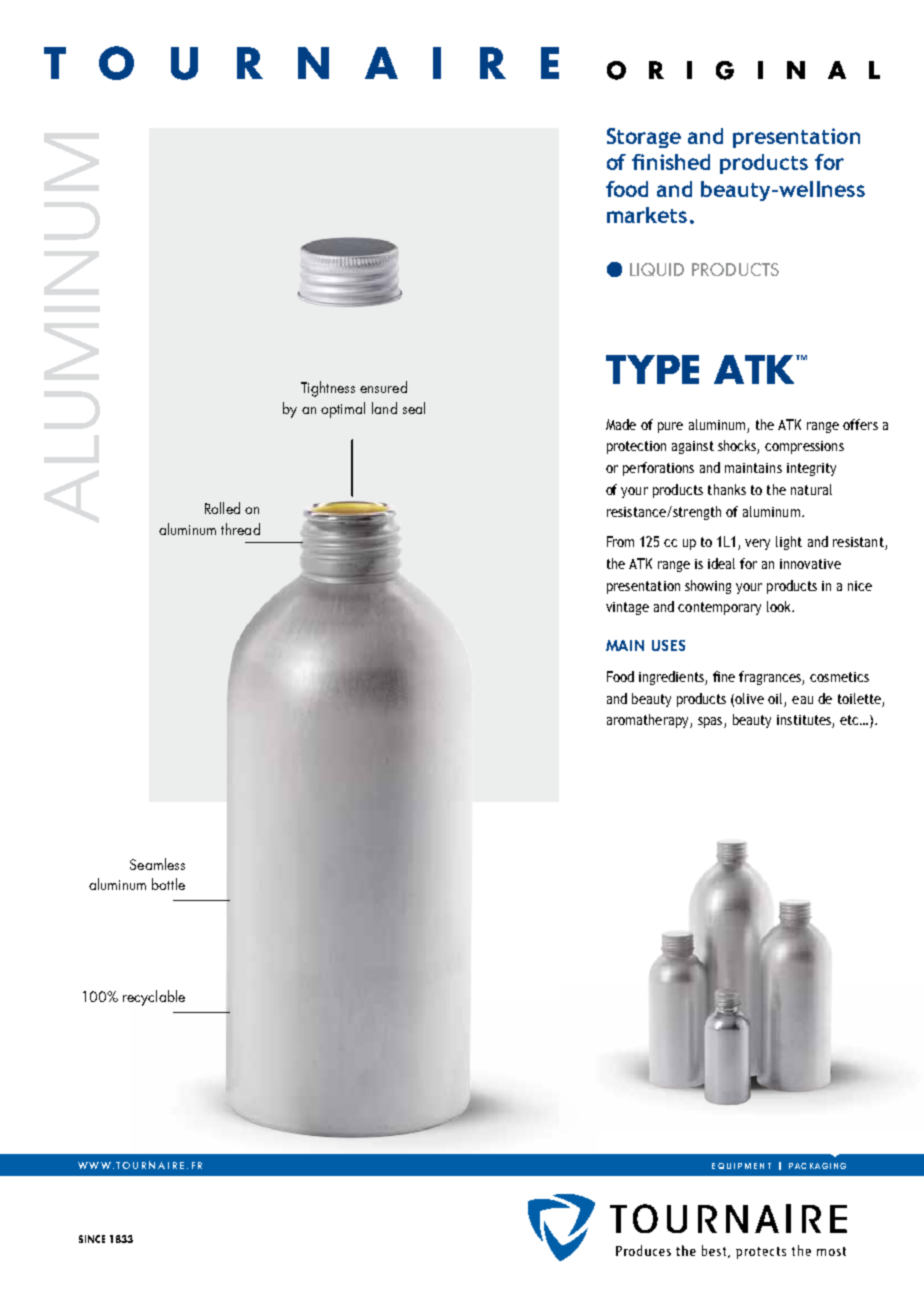  Describe the element at coordinates (92, 1239) in the screenshot. I see `since` at that location.
